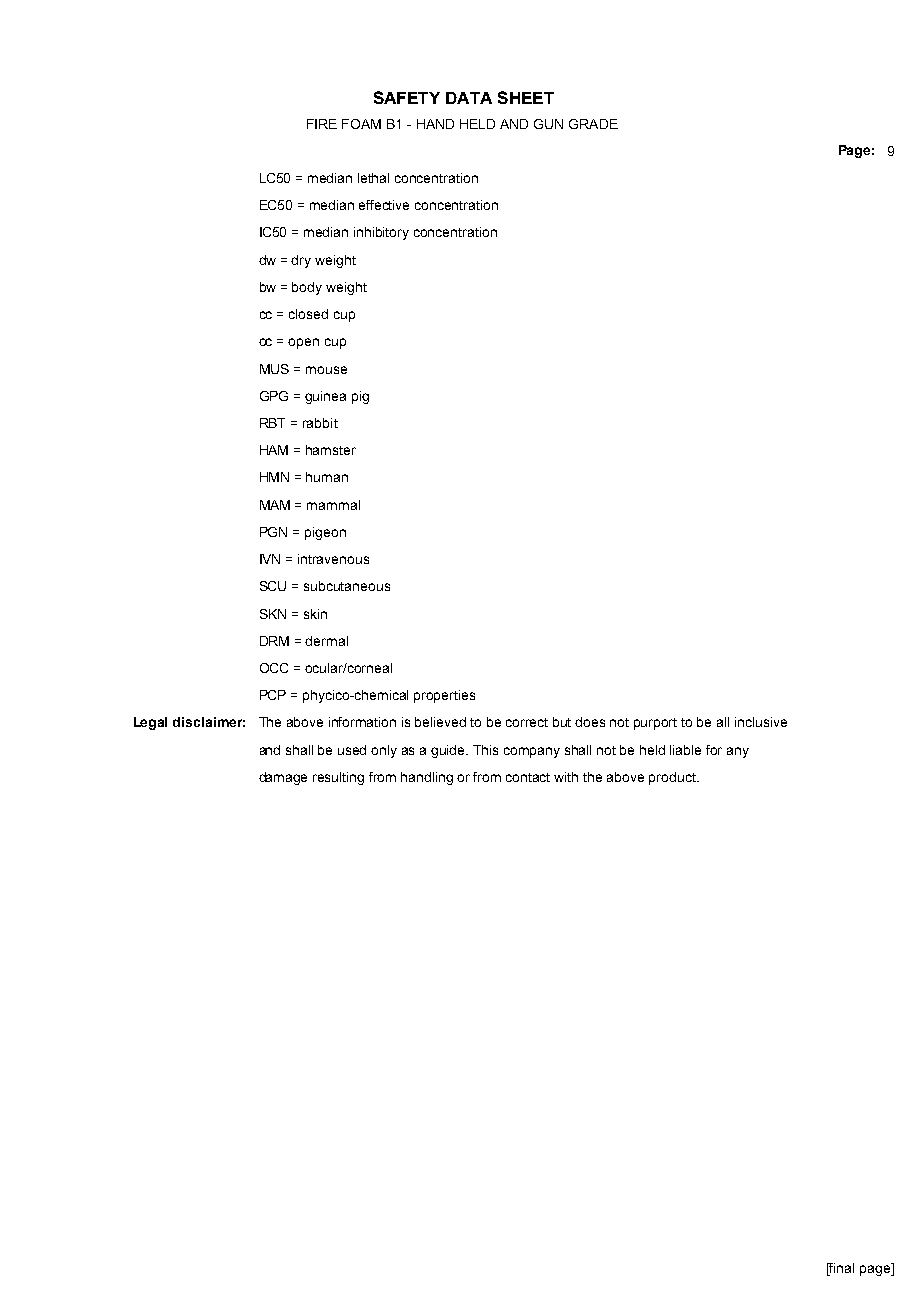 The image size is (924, 1308). Describe the element at coordinates (322, 124) in the document. I see `FIRE` at that location.
